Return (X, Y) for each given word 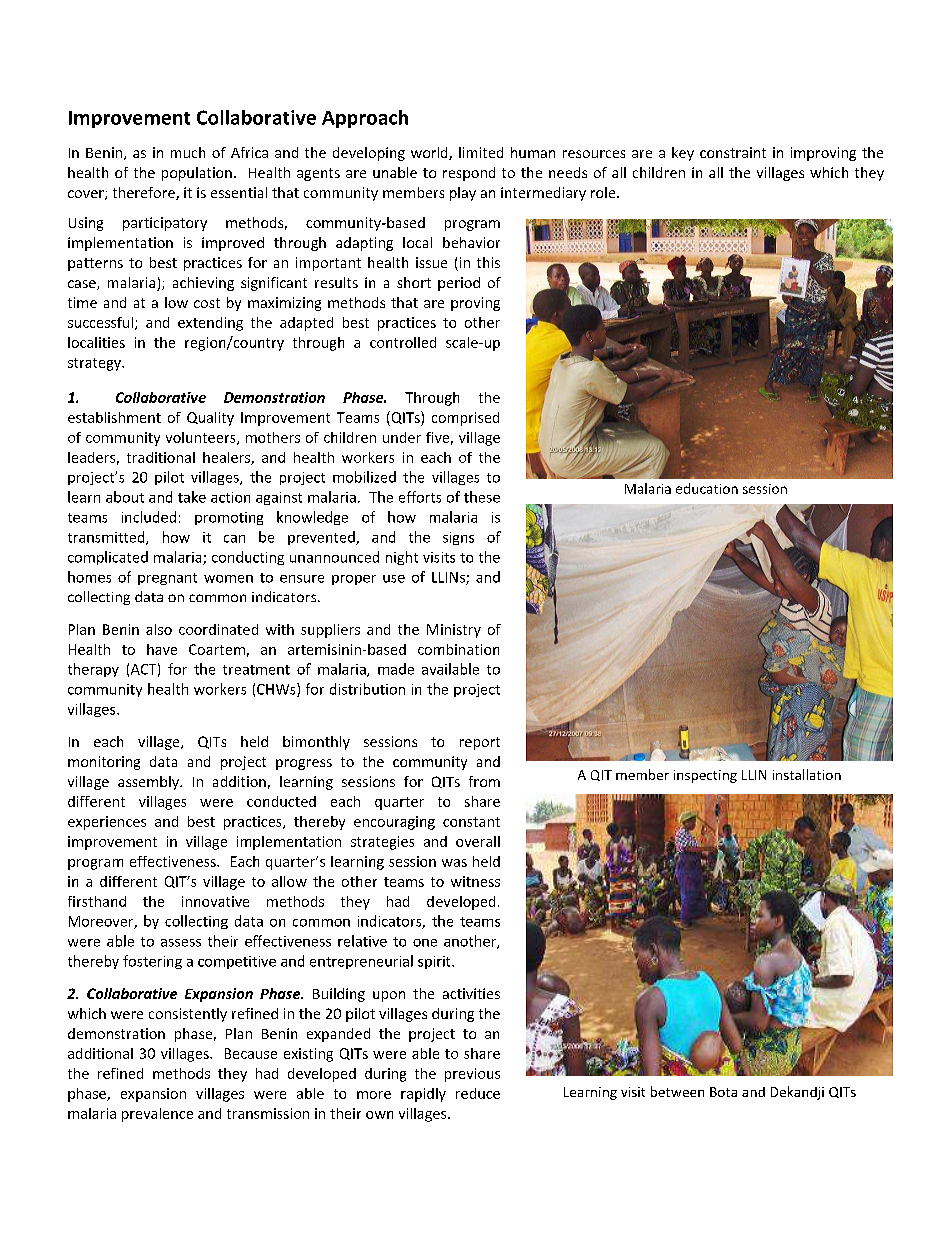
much (188, 152)
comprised (465, 419)
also (159, 629)
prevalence (157, 1115)
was (454, 863)
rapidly (423, 1095)
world (430, 153)
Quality (210, 419)
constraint (733, 152)
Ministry (454, 631)
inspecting (705, 776)
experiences (107, 823)
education (707, 488)
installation (807, 774)
